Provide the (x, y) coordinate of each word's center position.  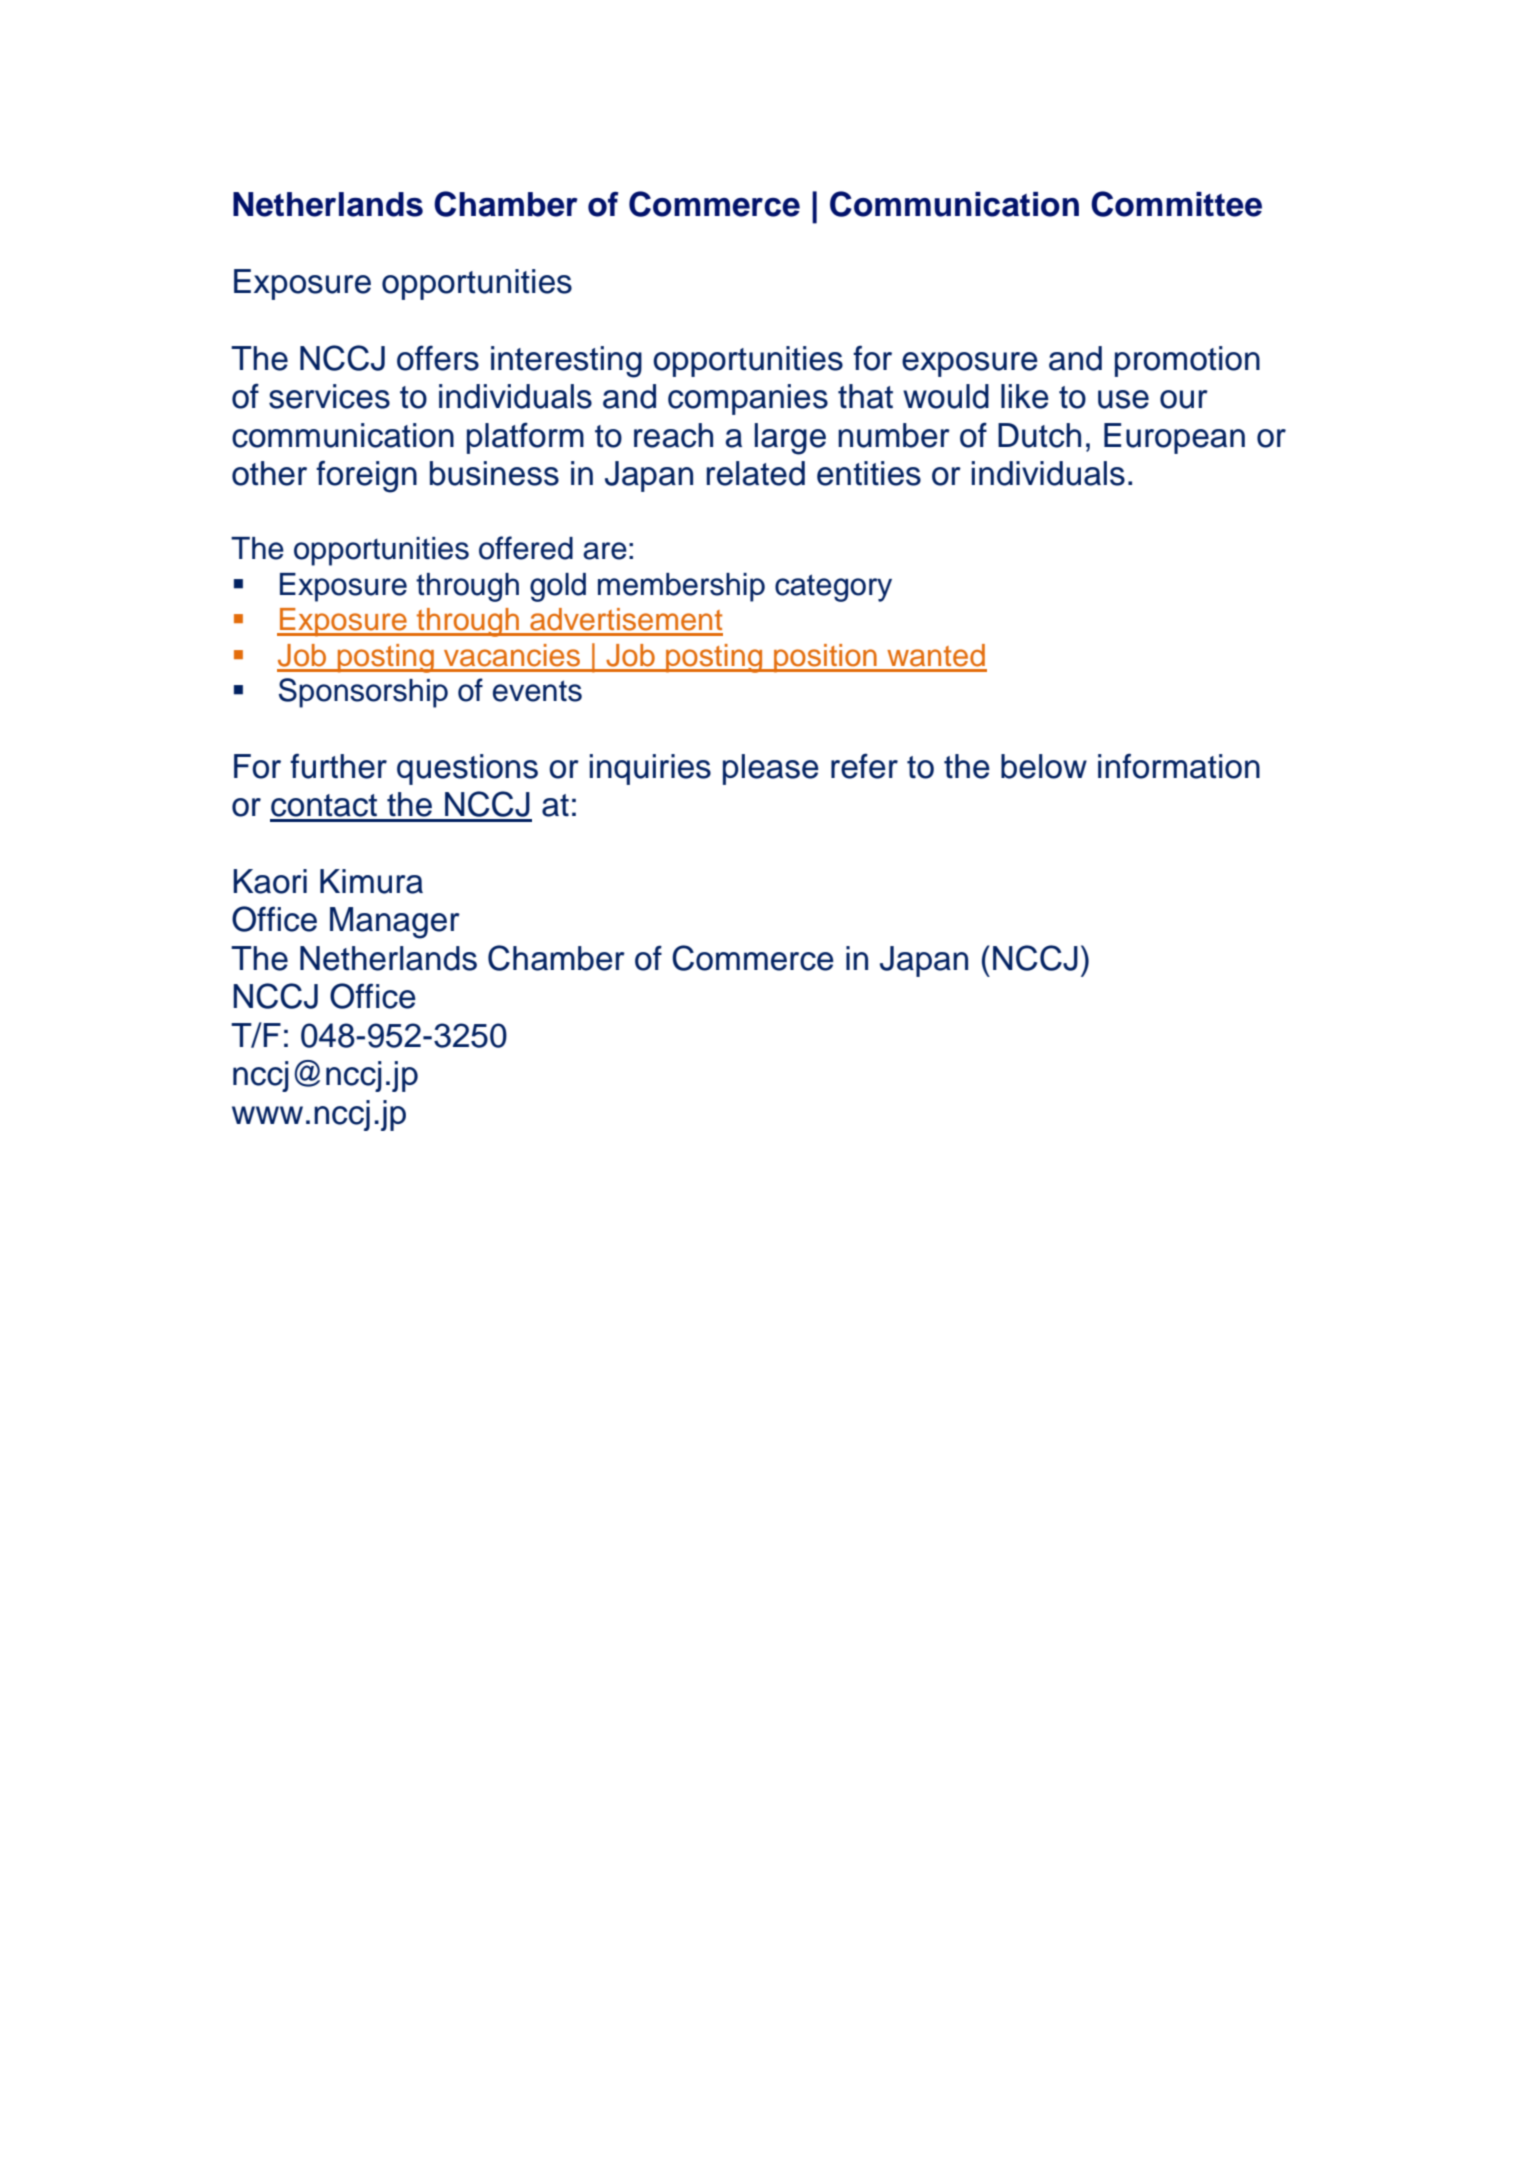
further (338, 766)
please (771, 769)
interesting (566, 362)
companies (748, 399)
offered (526, 548)
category (833, 588)
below (1044, 766)
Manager (395, 923)
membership (681, 587)
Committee (1176, 204)
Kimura (371, 881)
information (1179, 766)
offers (438, 358)
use (1123, 399)
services (329, 396)
